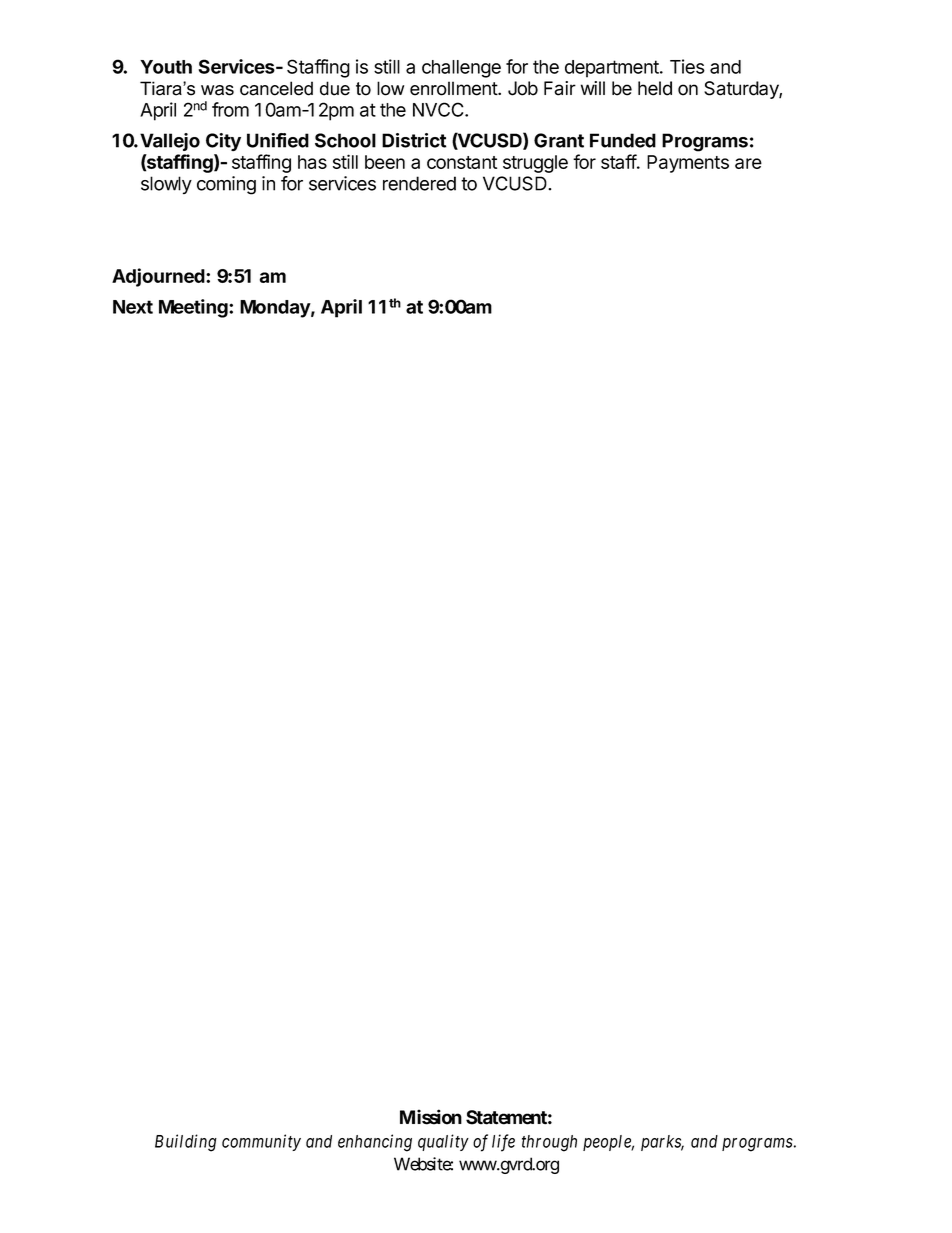 The image size is (952, 1233). What do you see at coordinates (431, 1117) in the document?
I see `Mission` at bounding box center [431, 1117].
